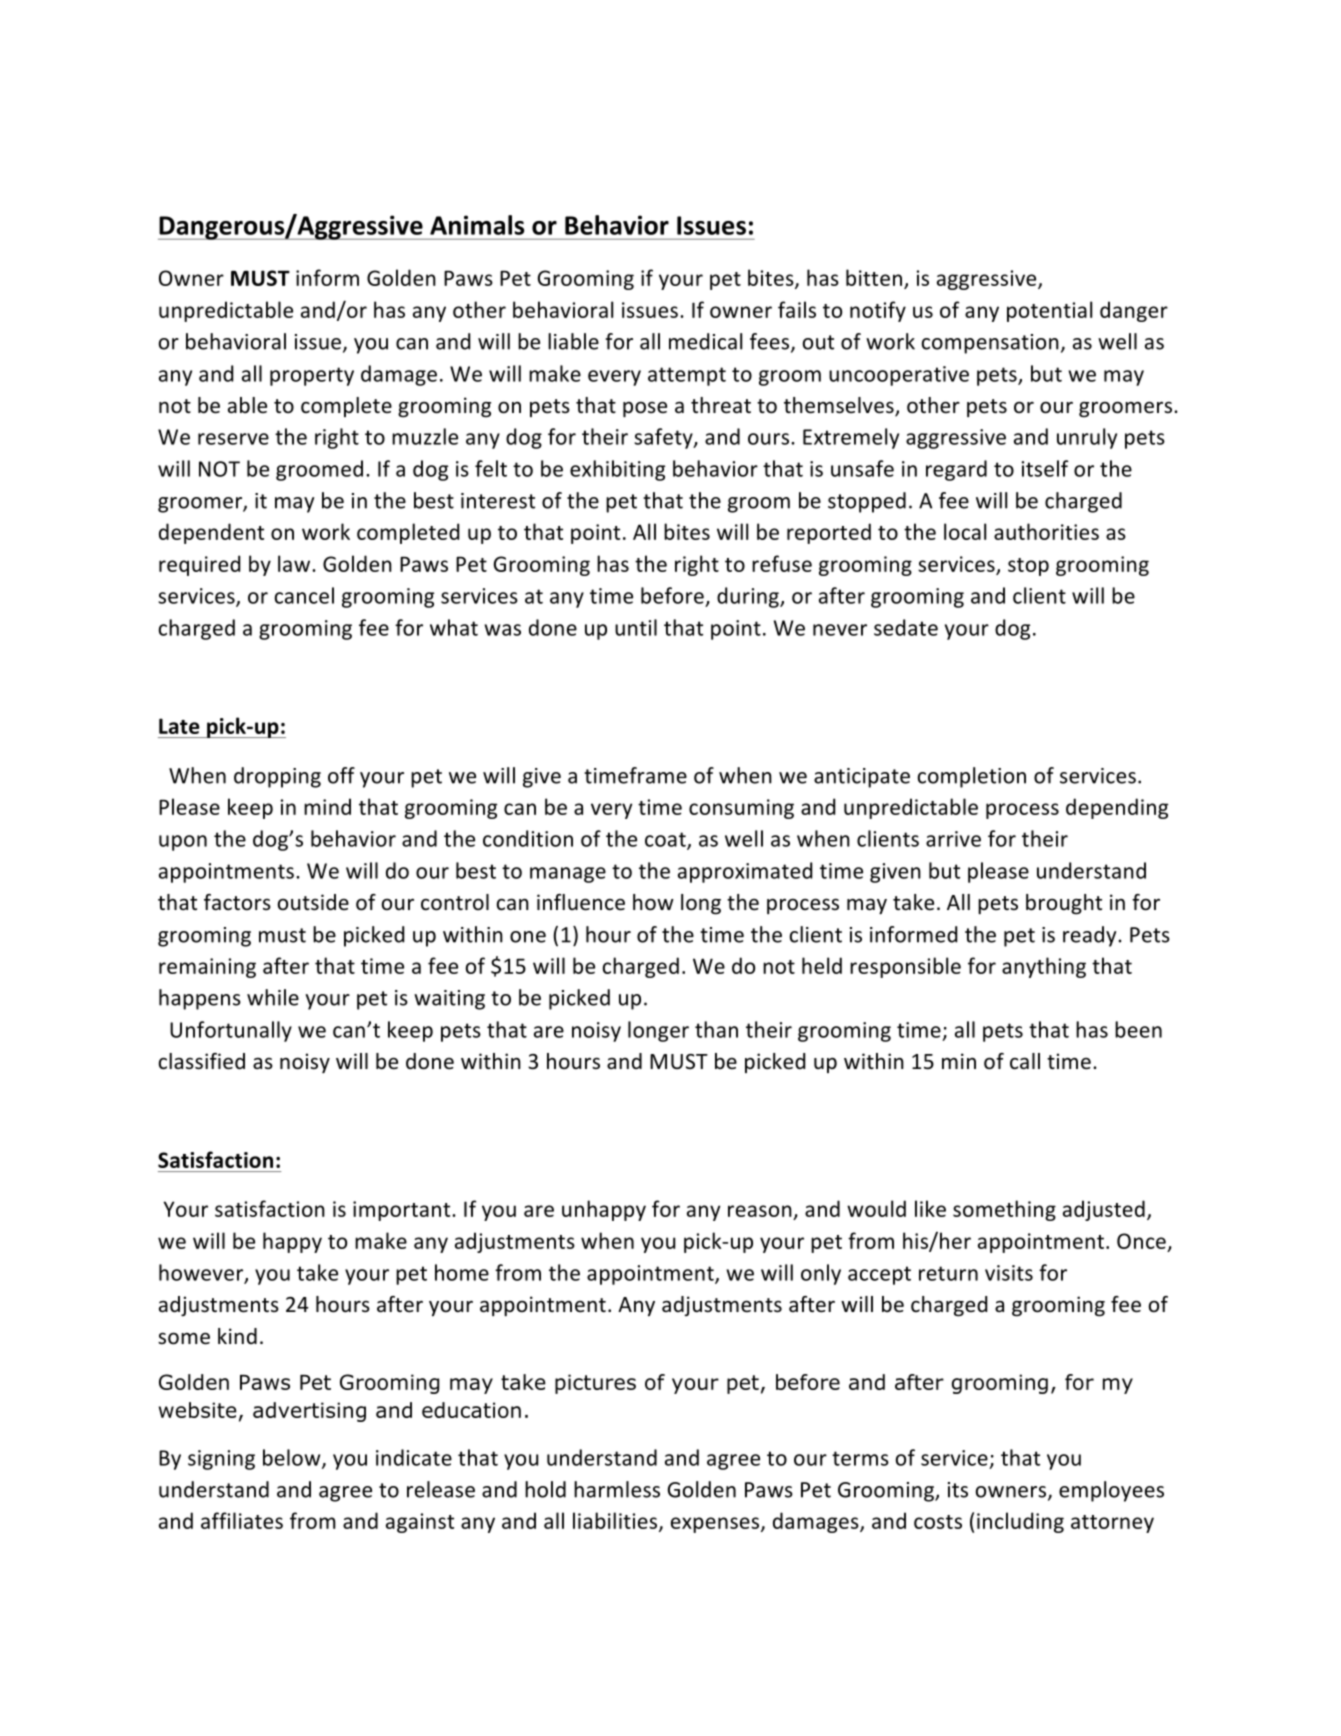  I want to click on property, so click(312, 376).
